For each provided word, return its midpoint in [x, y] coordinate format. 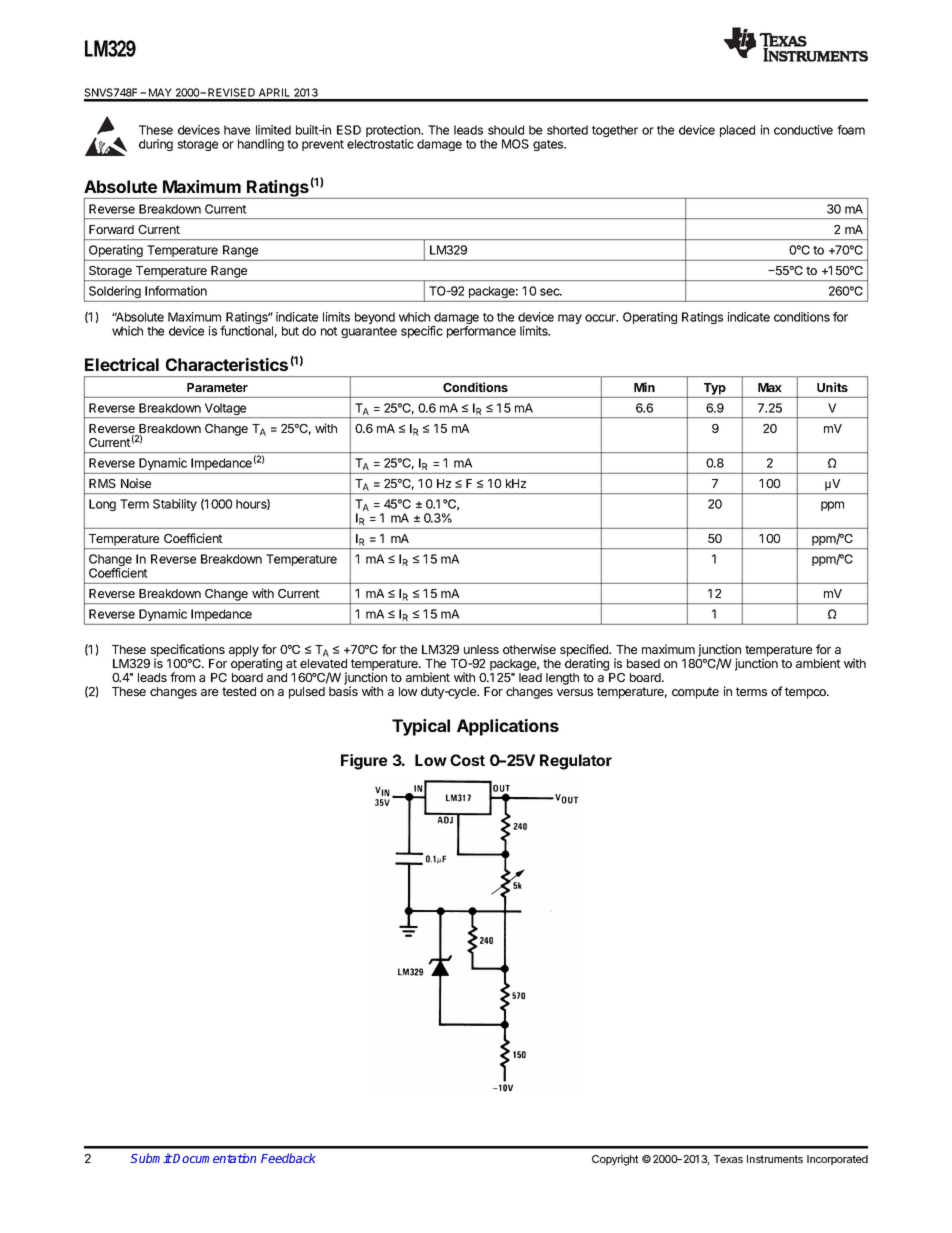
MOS [515, 144]
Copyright [615, 1160]
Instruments [775, 1159]
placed [737, 131]
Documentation [214, 1158]
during [156, 145]
